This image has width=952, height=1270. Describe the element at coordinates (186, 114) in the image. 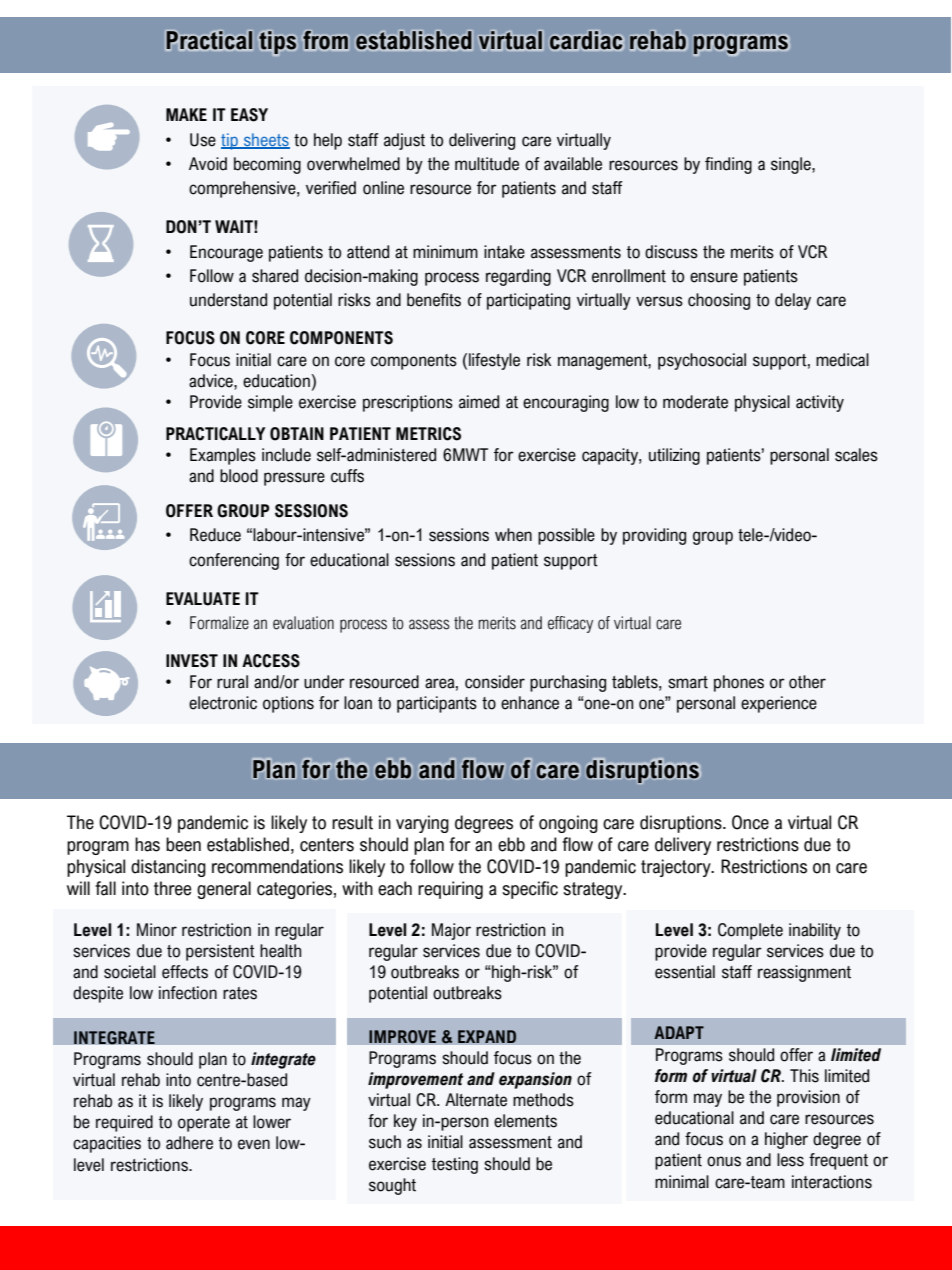

I see `MAKE` at that location.
